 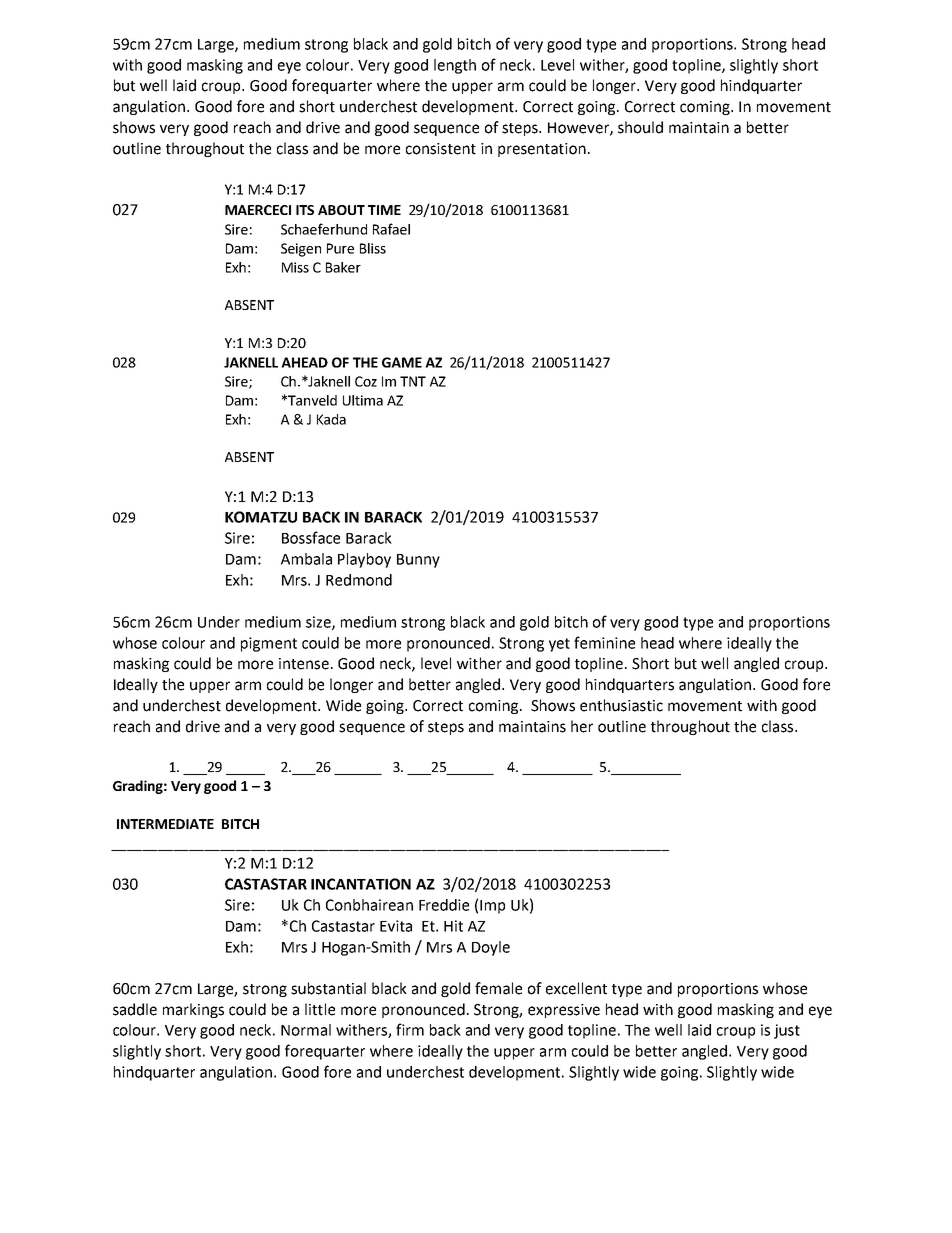 I want to click on presentation, so click(x=542, y=150).
